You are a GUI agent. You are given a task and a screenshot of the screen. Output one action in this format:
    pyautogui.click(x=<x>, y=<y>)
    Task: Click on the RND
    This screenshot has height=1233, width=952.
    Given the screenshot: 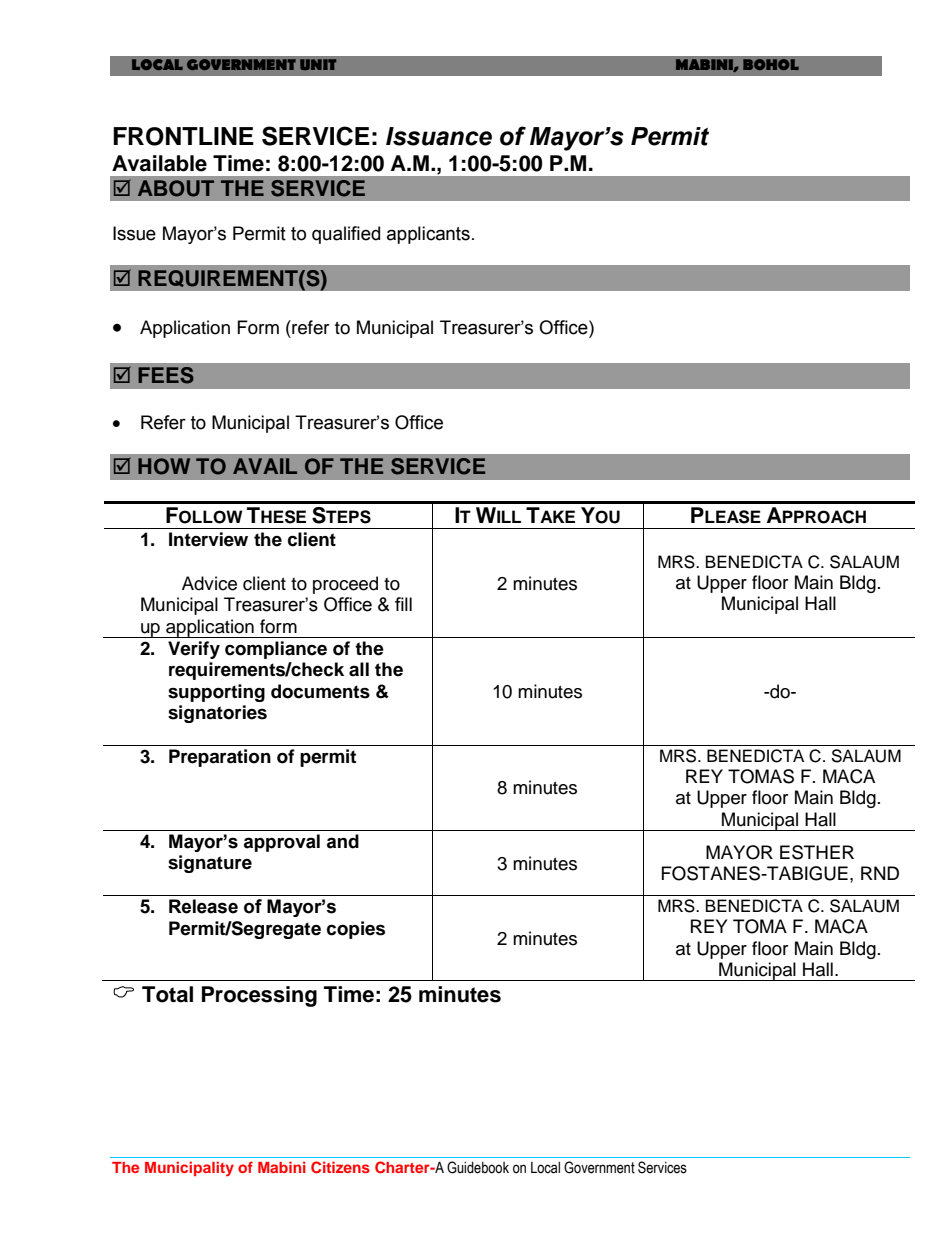 What is the action you would take?
    pyautogui.click(x=880, y=873)
